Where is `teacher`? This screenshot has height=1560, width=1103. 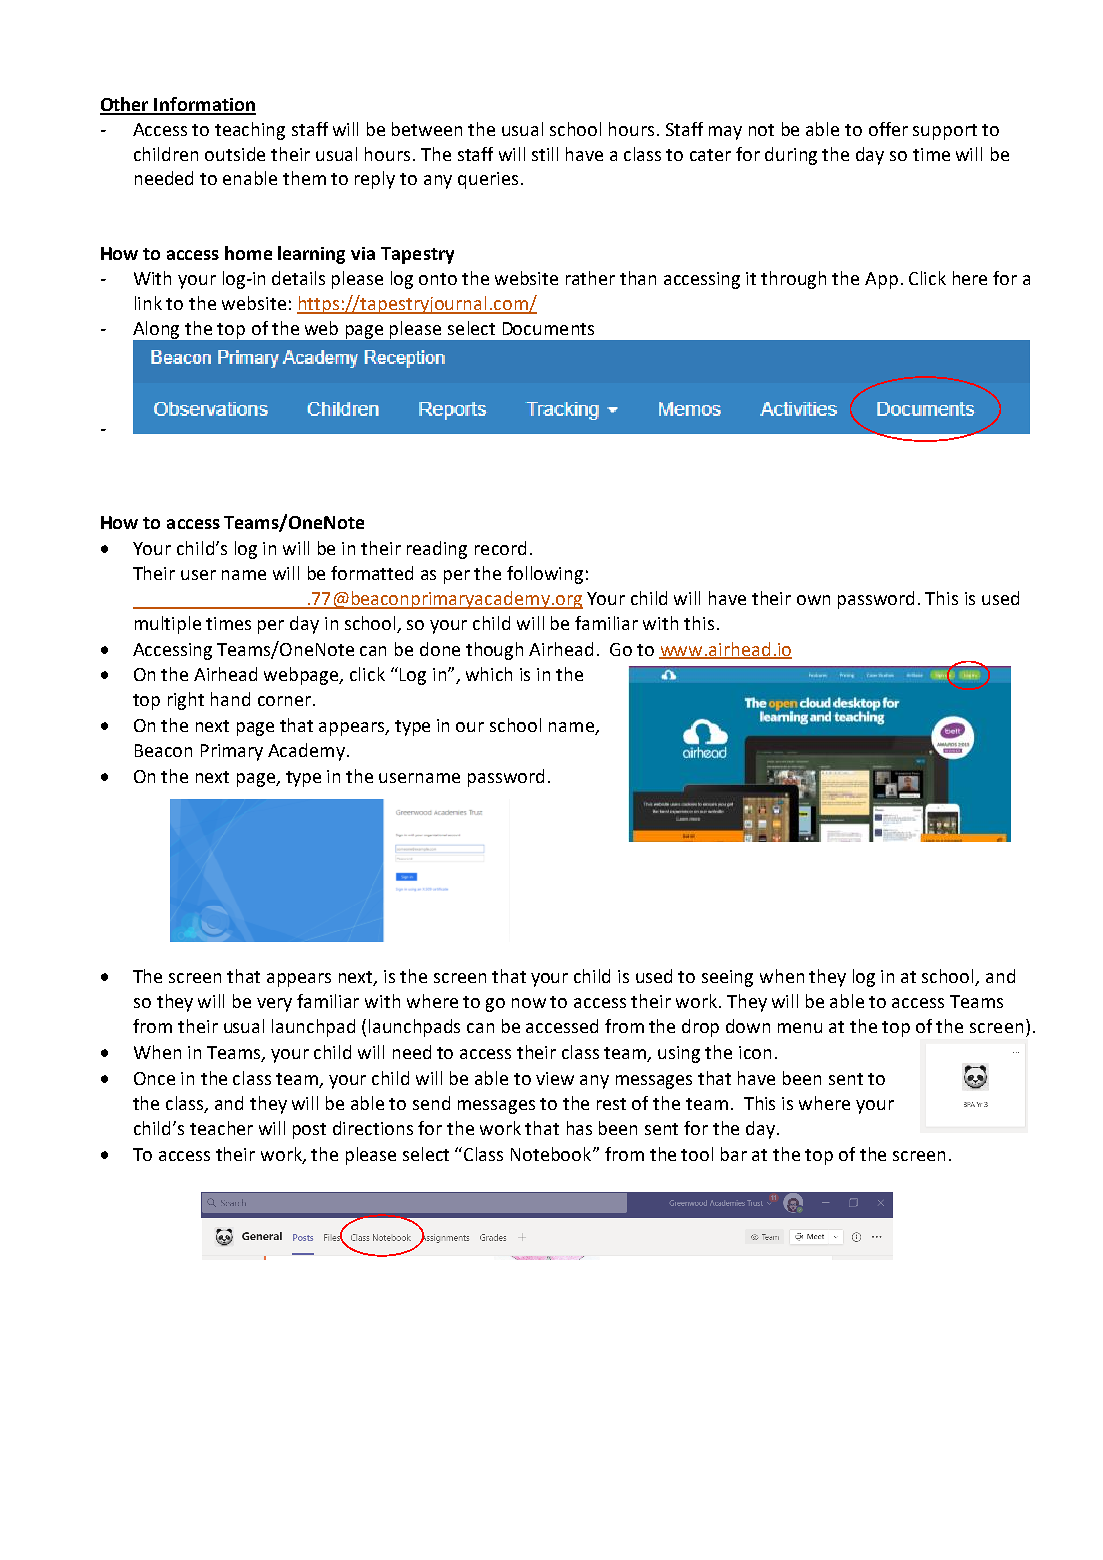
teacher is located at coordinates (221, 1128).
